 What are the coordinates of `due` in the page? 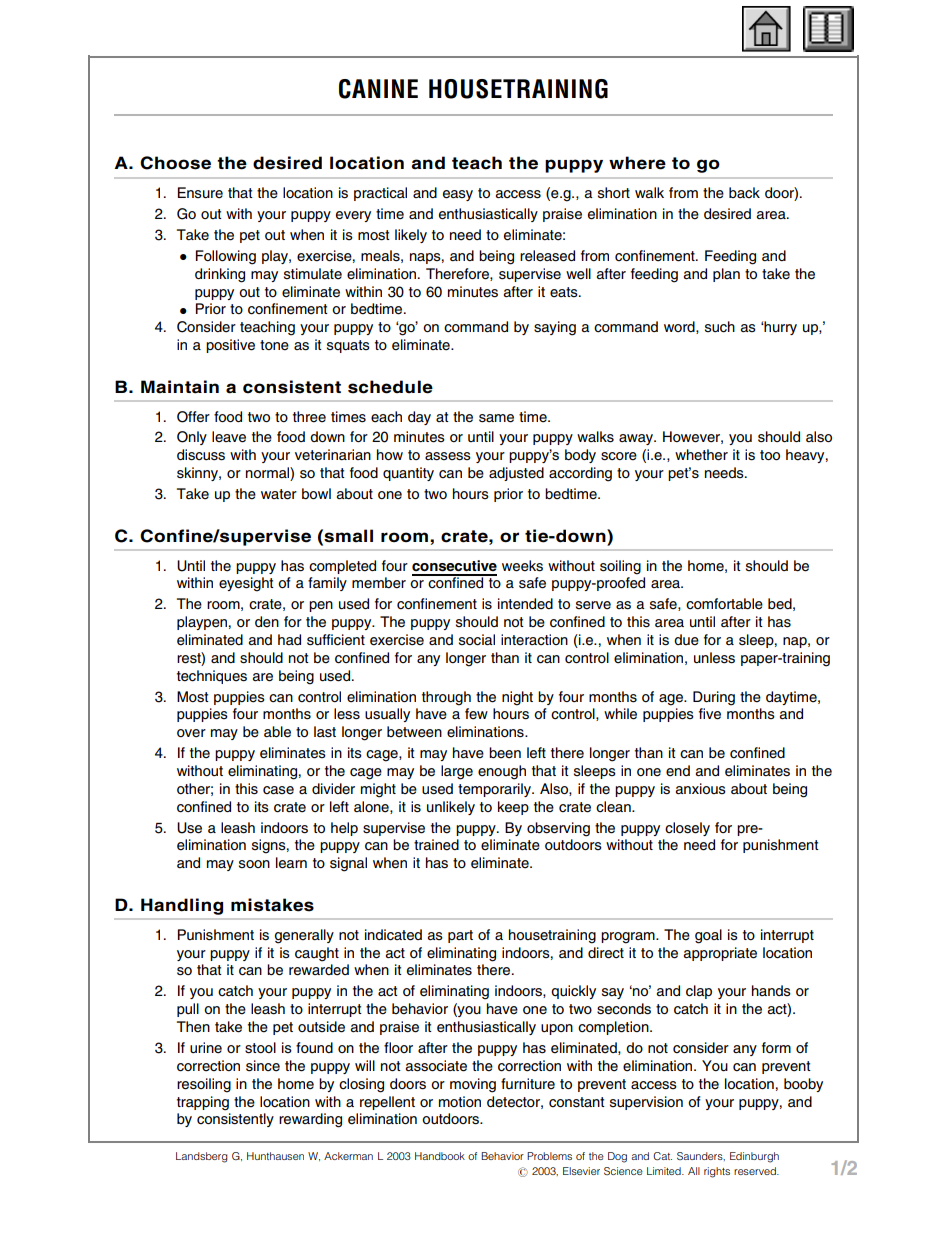 It's located at (686, 640).
